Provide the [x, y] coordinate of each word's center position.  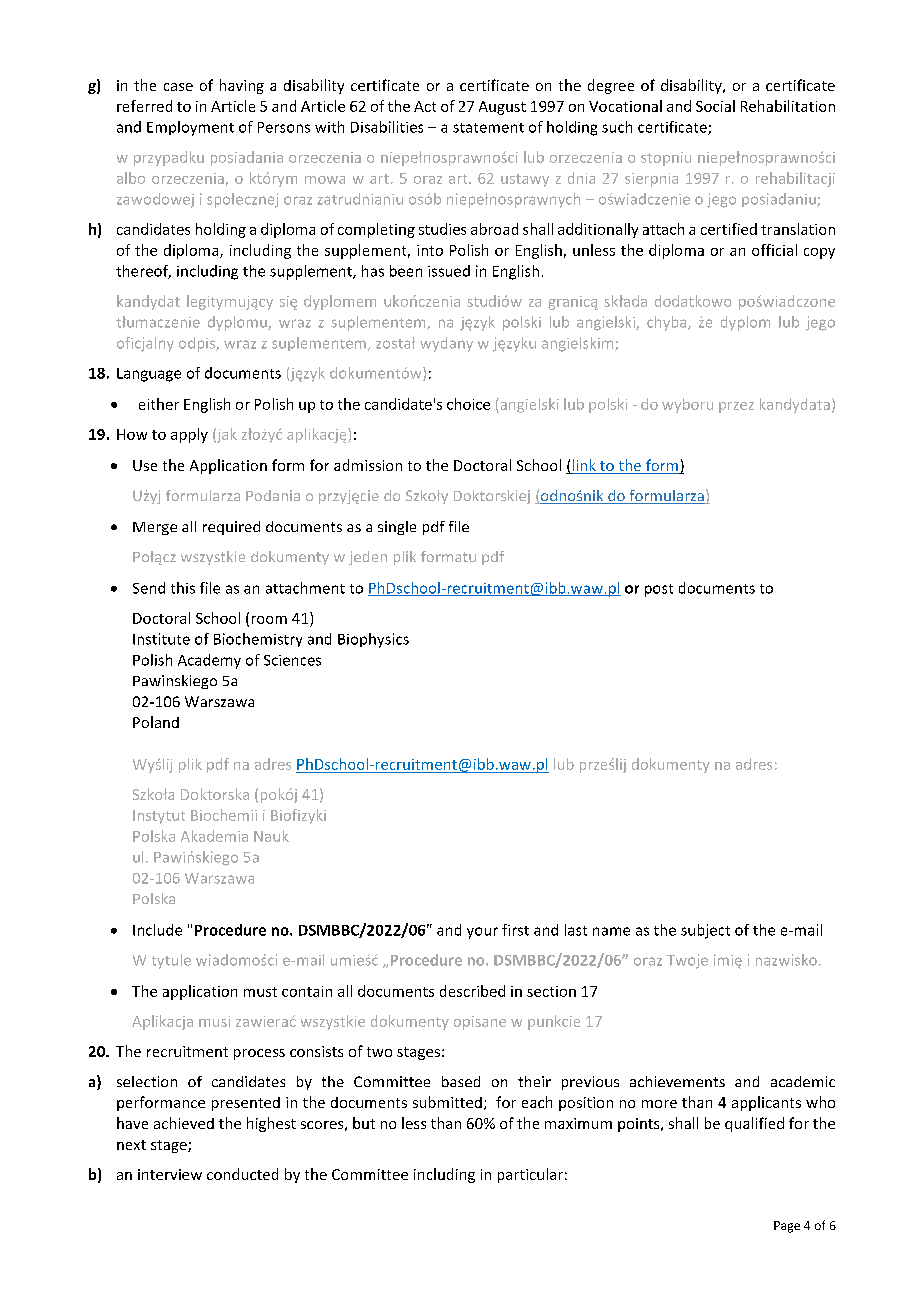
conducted [242, 1174]
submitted [447, 1102]
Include [157, 930]
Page [787, 1227]
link [584, 466]
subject [705, 931]
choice [468, 404]
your [482, 933]
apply [189, 435]
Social [715, 106]
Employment [190, 128]
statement [488, 128]
